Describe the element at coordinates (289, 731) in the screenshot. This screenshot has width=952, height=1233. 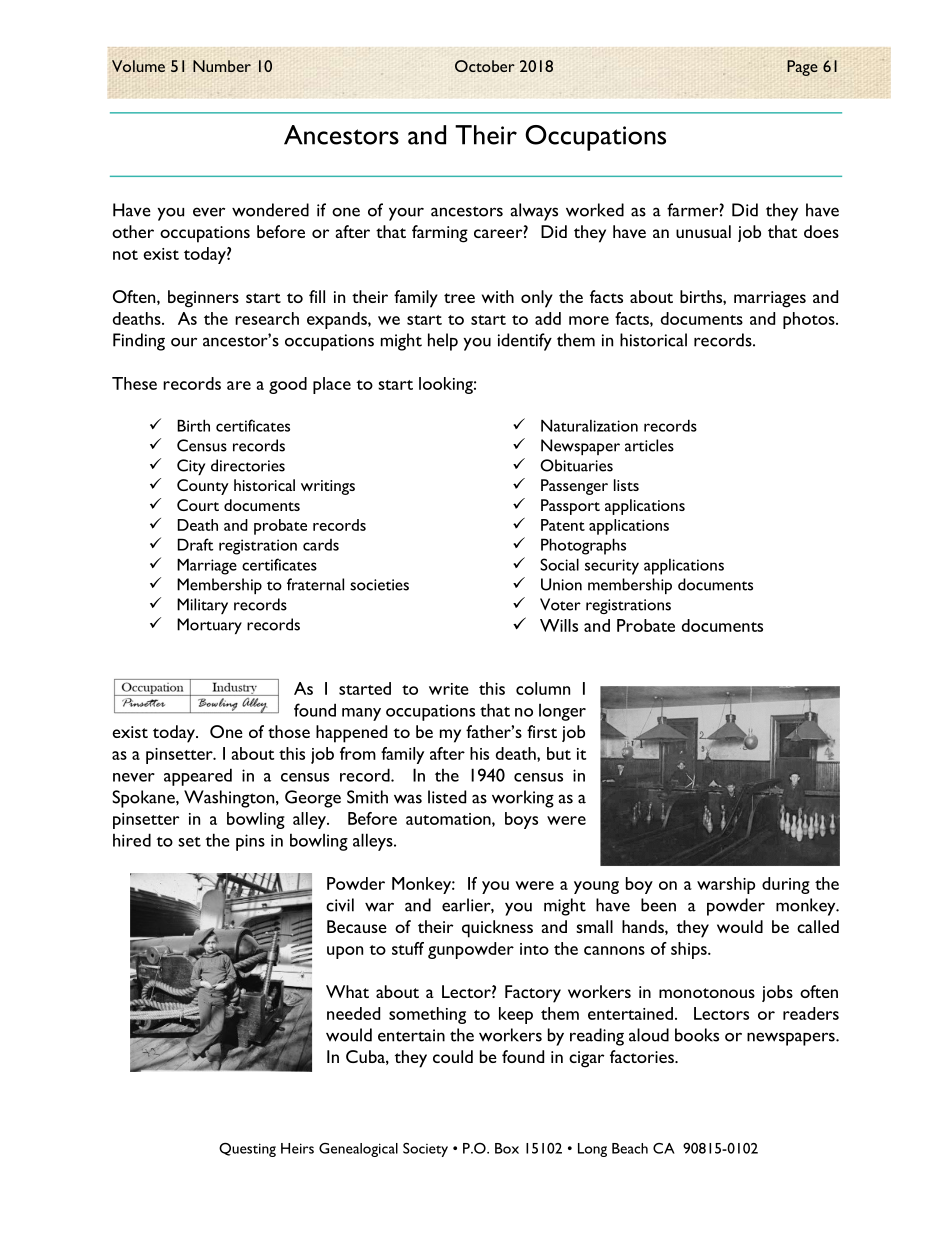
I see `those` at that location.
